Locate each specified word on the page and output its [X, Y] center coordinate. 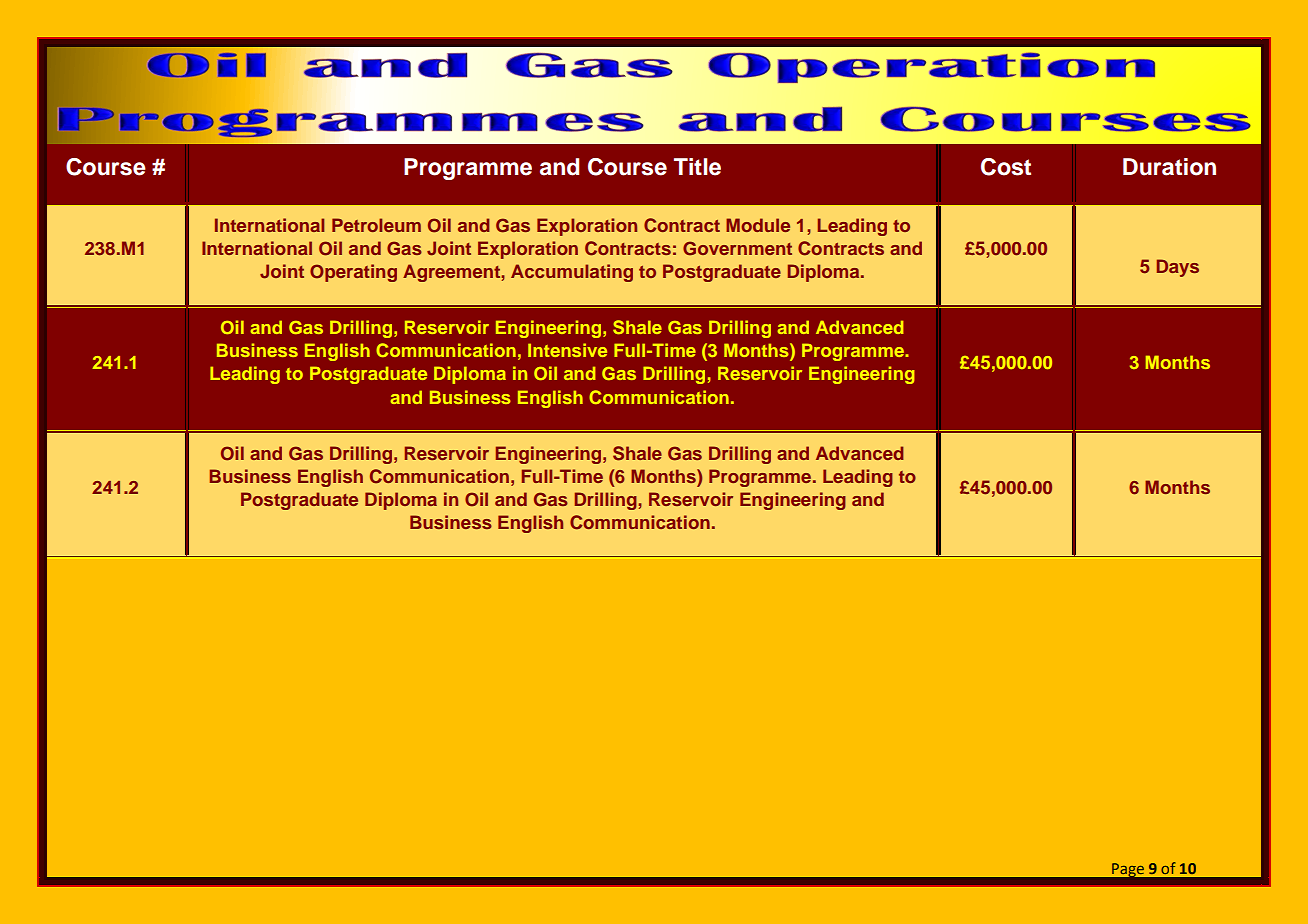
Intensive [567, 350]
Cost [1006, 167]
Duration [1169, 167]
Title [697, 167]
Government [737, 248]
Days [1178, 268]
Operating [353, 273]
